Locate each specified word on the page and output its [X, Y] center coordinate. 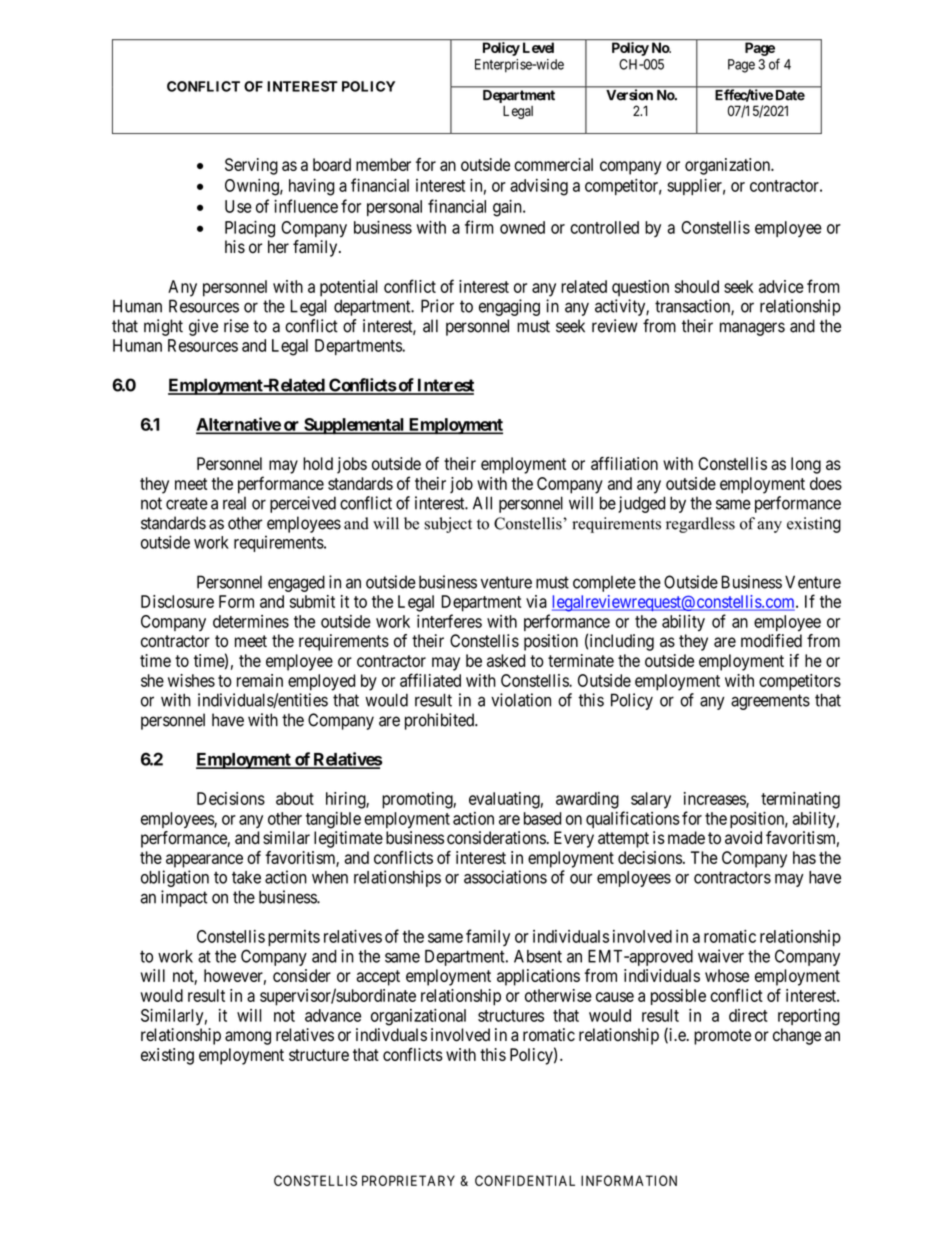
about [295, 798]
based [543, 818]
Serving [251, 166]
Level [538, 47]
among [248, 1038]
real [234, 503]
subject [448, 525]
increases [715, 799]
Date [790, 95]
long [806, 465]
